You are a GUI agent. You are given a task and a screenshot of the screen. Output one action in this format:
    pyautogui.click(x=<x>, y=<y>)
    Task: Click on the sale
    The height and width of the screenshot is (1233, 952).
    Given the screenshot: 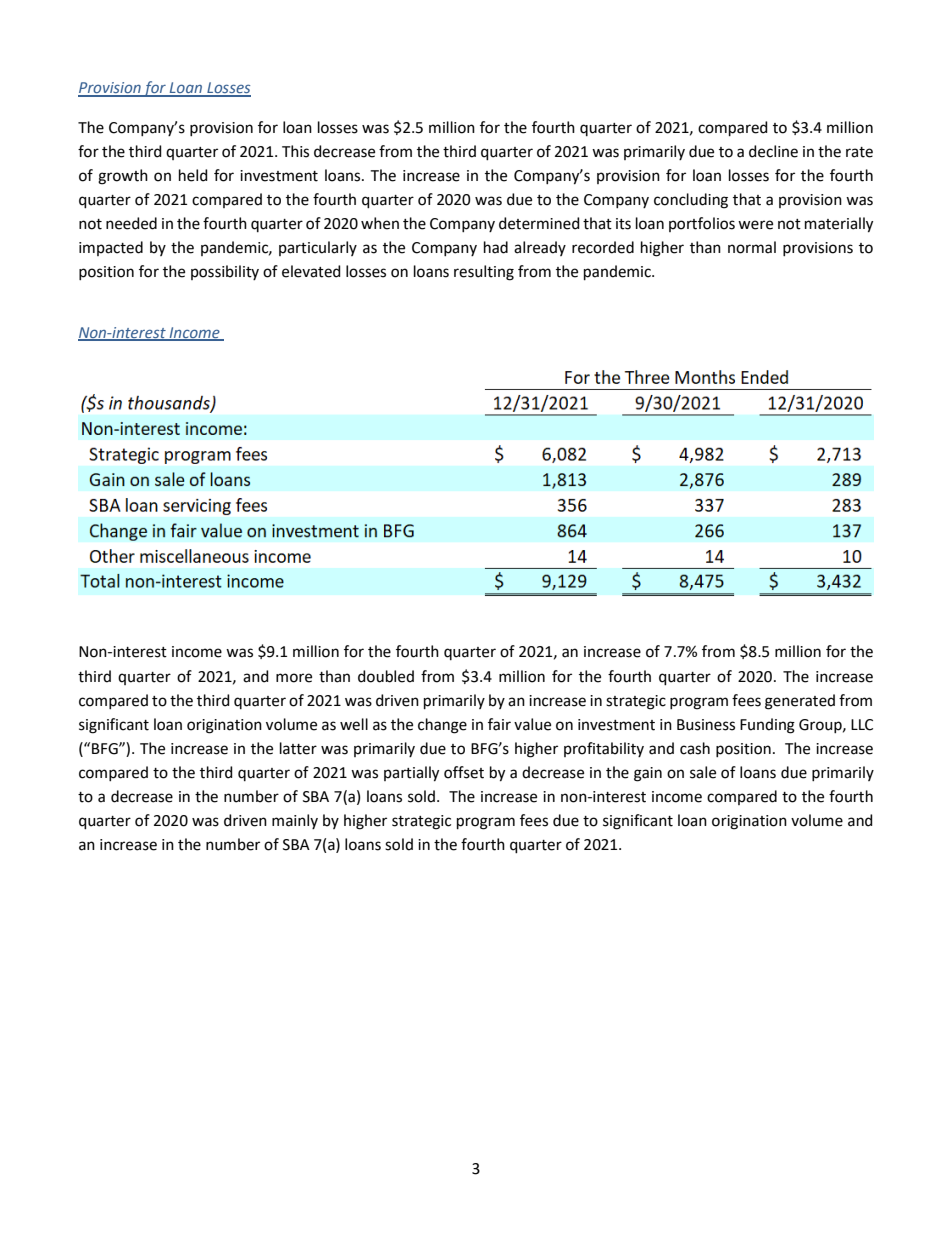 What is the action you would take?
    pyautogui.click(x=703, y=772)
